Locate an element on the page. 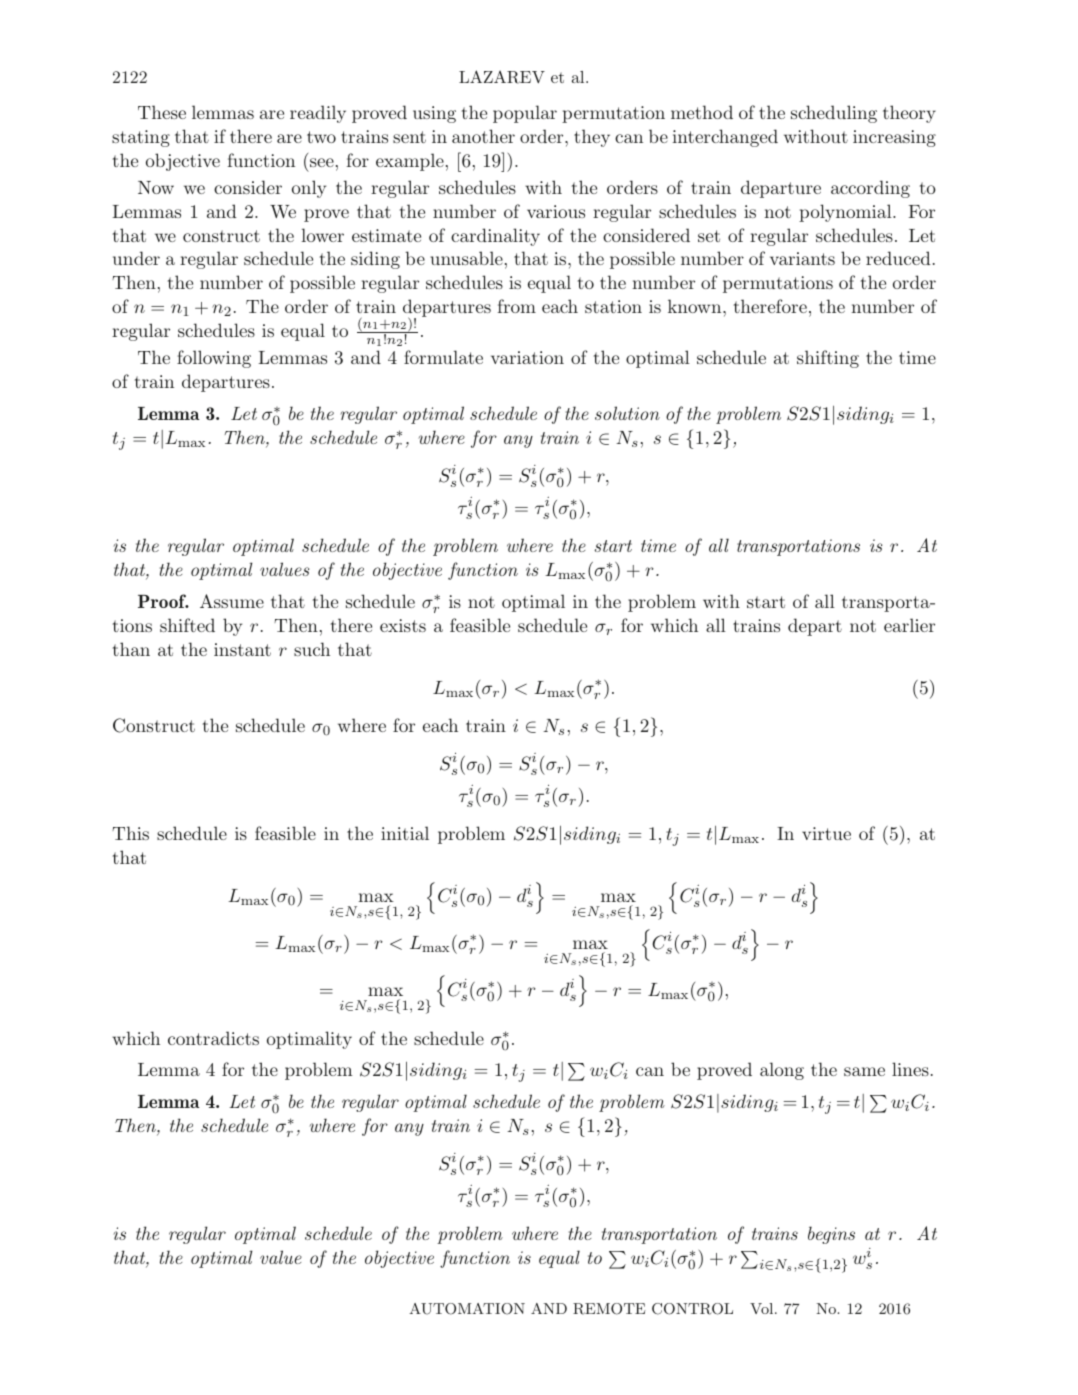 Image resolution: width=1078 pixels, height=1395 pixels. shifting is located at coordinates (828, 359).
